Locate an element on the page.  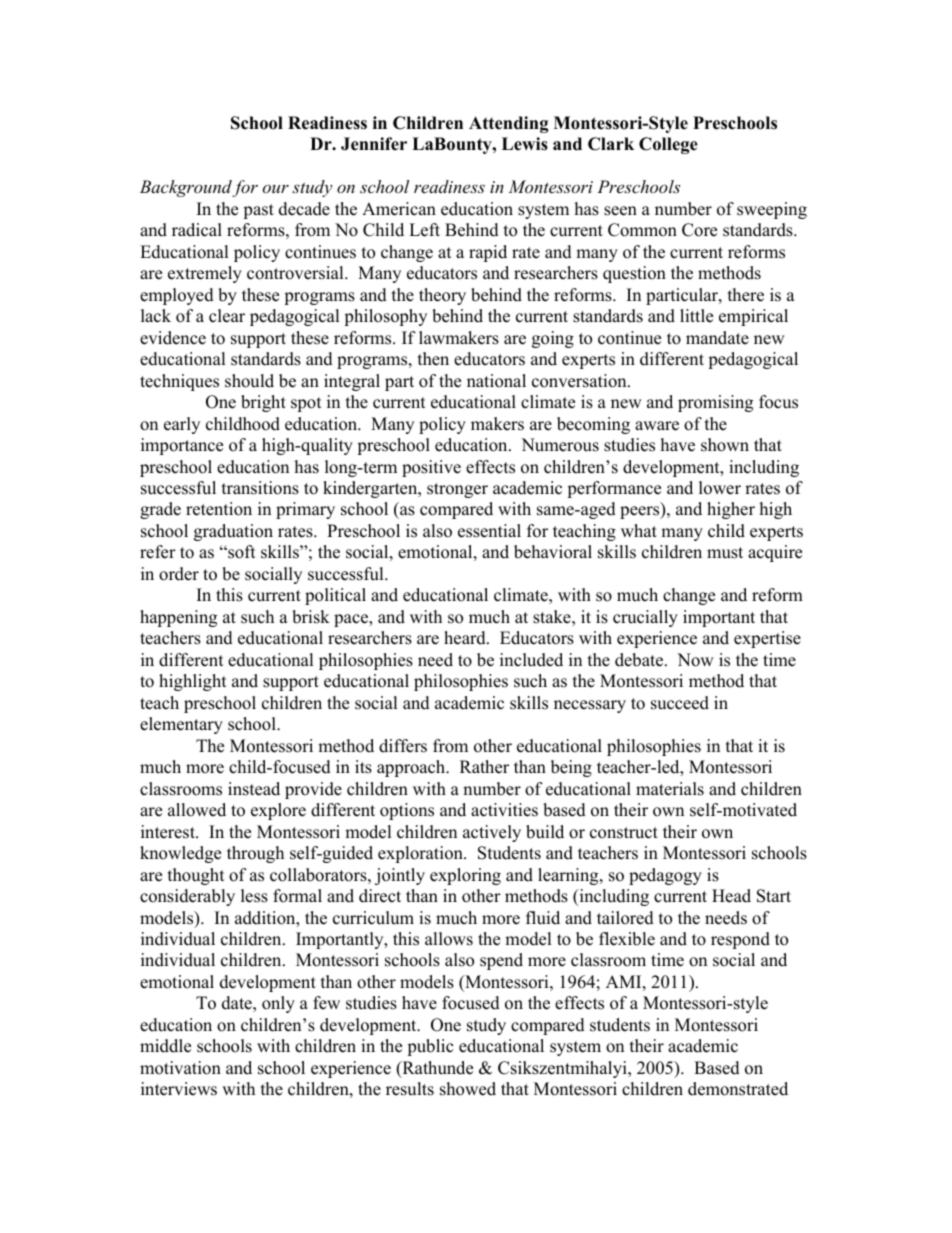
Background is located at coordinates (186, 188).
